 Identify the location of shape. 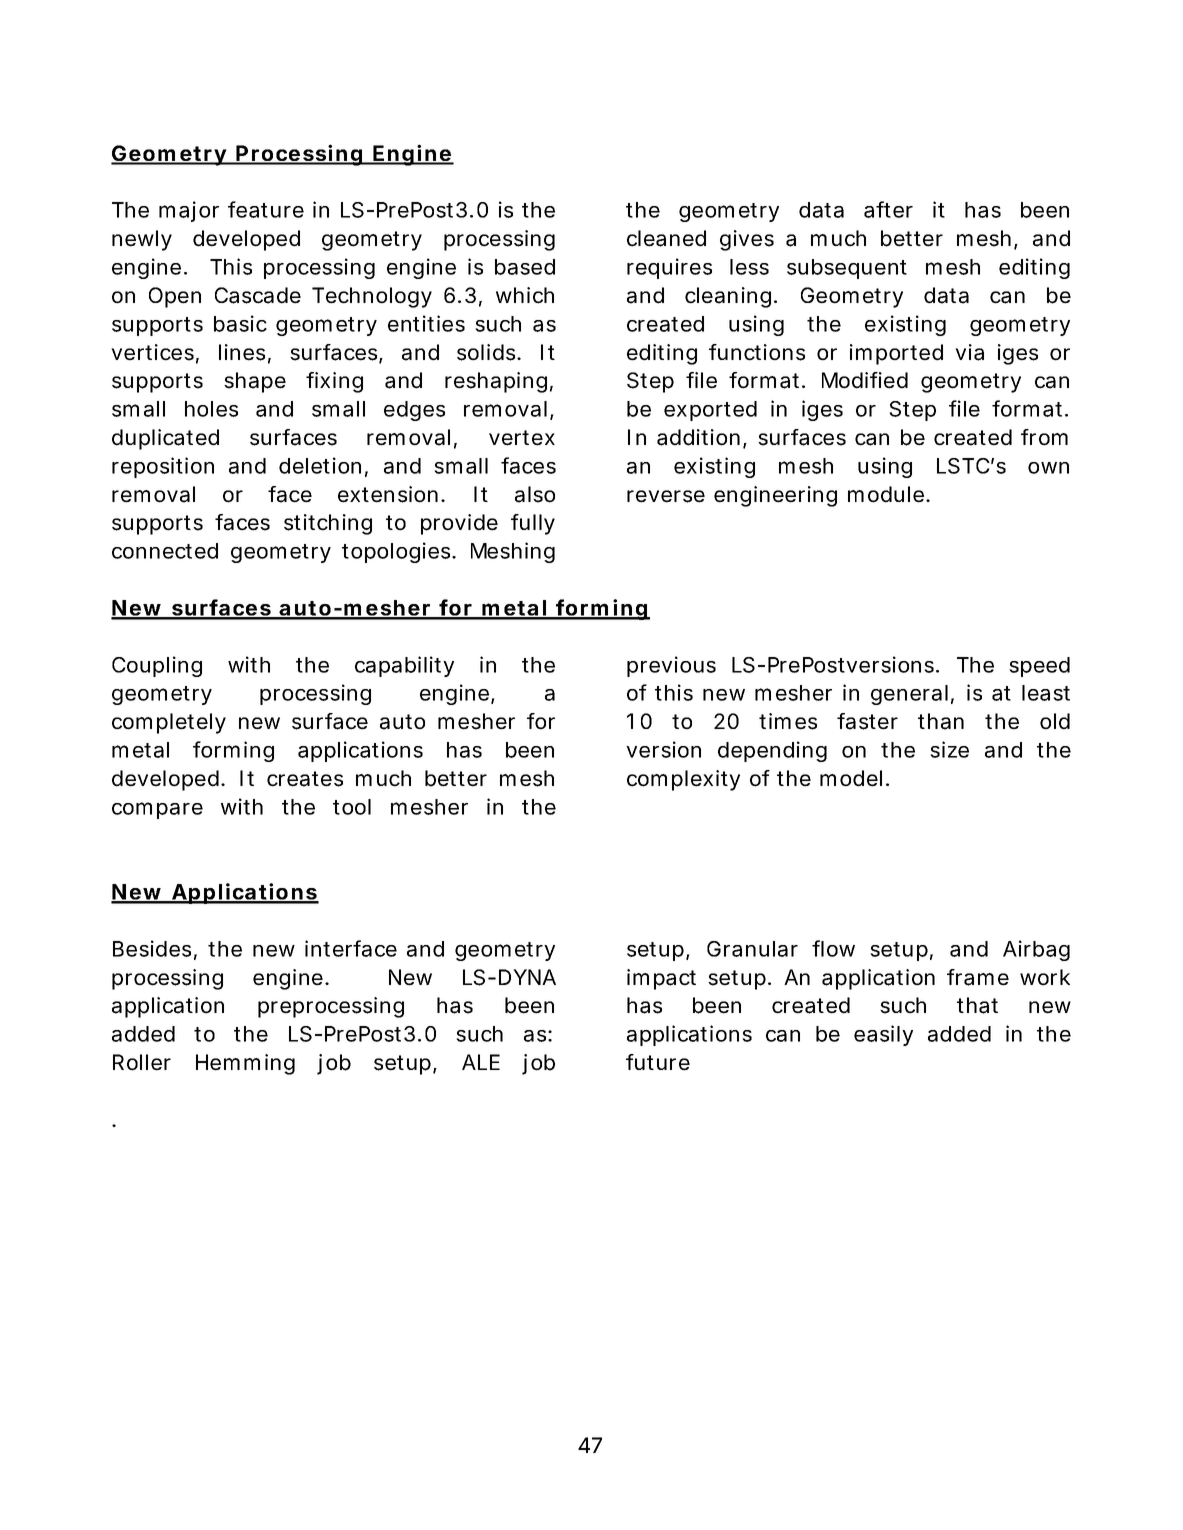
(255, 382).
